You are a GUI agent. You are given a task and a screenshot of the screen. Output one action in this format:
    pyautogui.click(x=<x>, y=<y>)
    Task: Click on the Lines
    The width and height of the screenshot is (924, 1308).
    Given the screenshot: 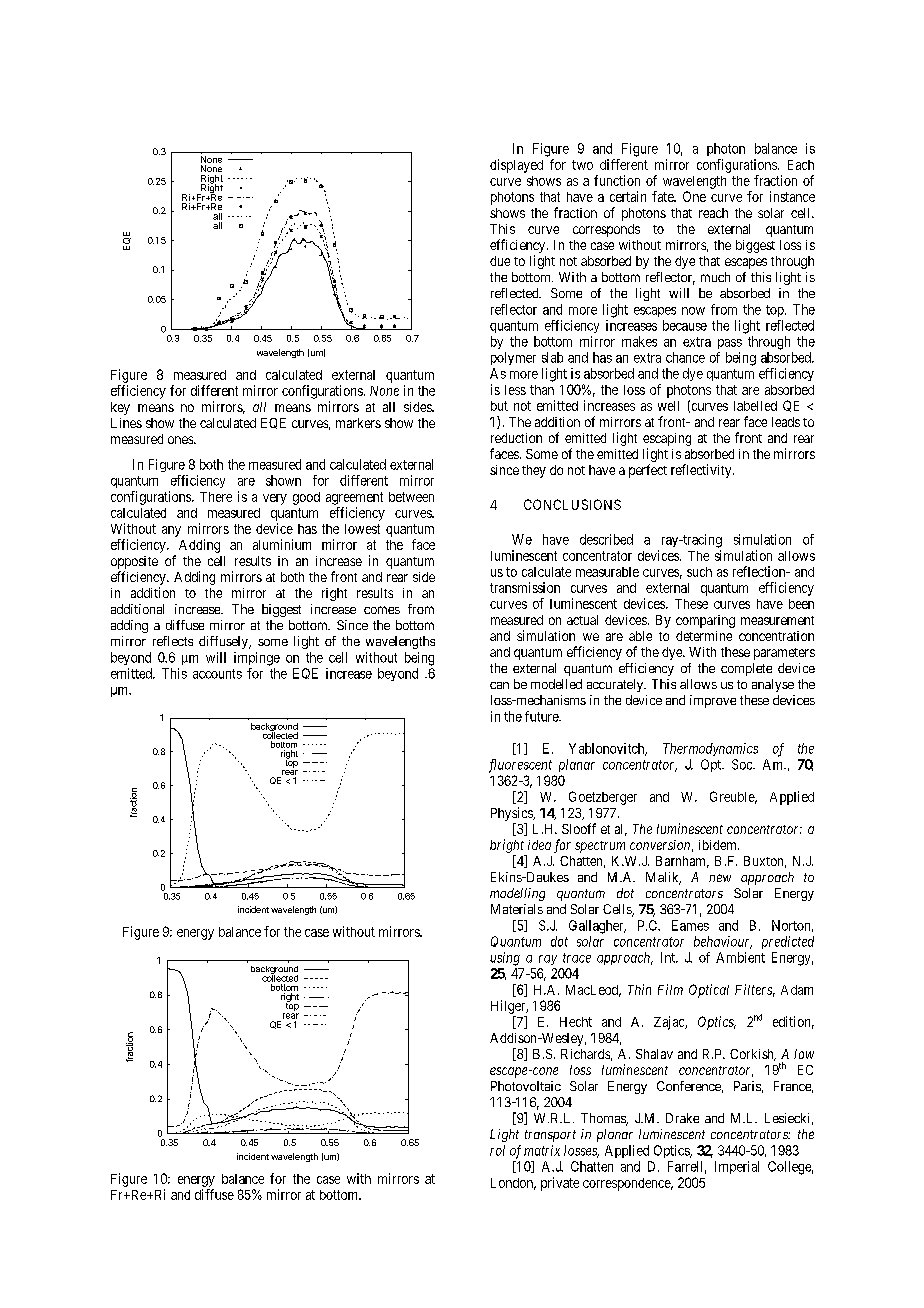 What is the action you would take?
    pyautogui.click(x=126, y=423)
